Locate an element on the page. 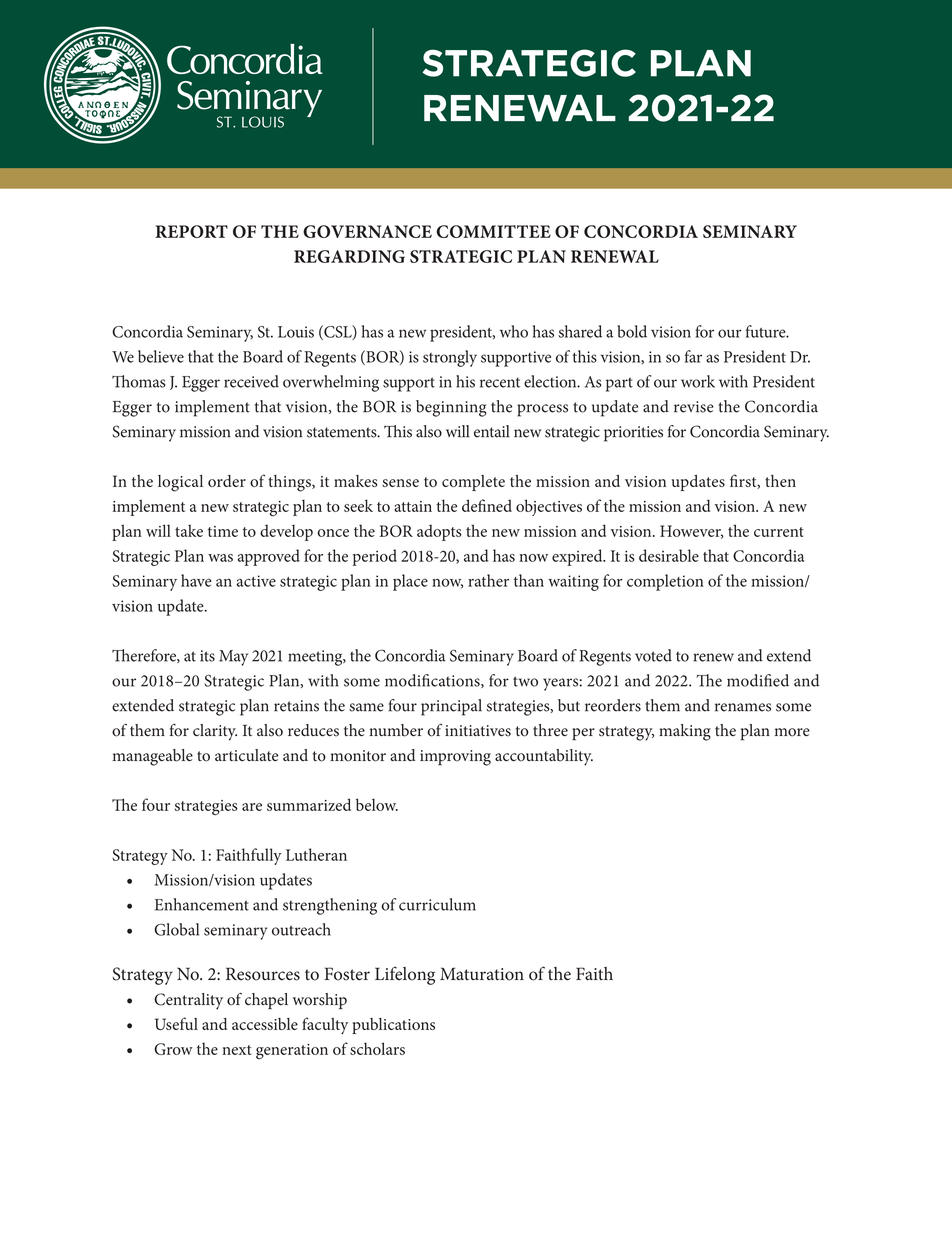 The width and height of the document is (952, 1233). COMMITTEE is located at coordinates (493, 231).
